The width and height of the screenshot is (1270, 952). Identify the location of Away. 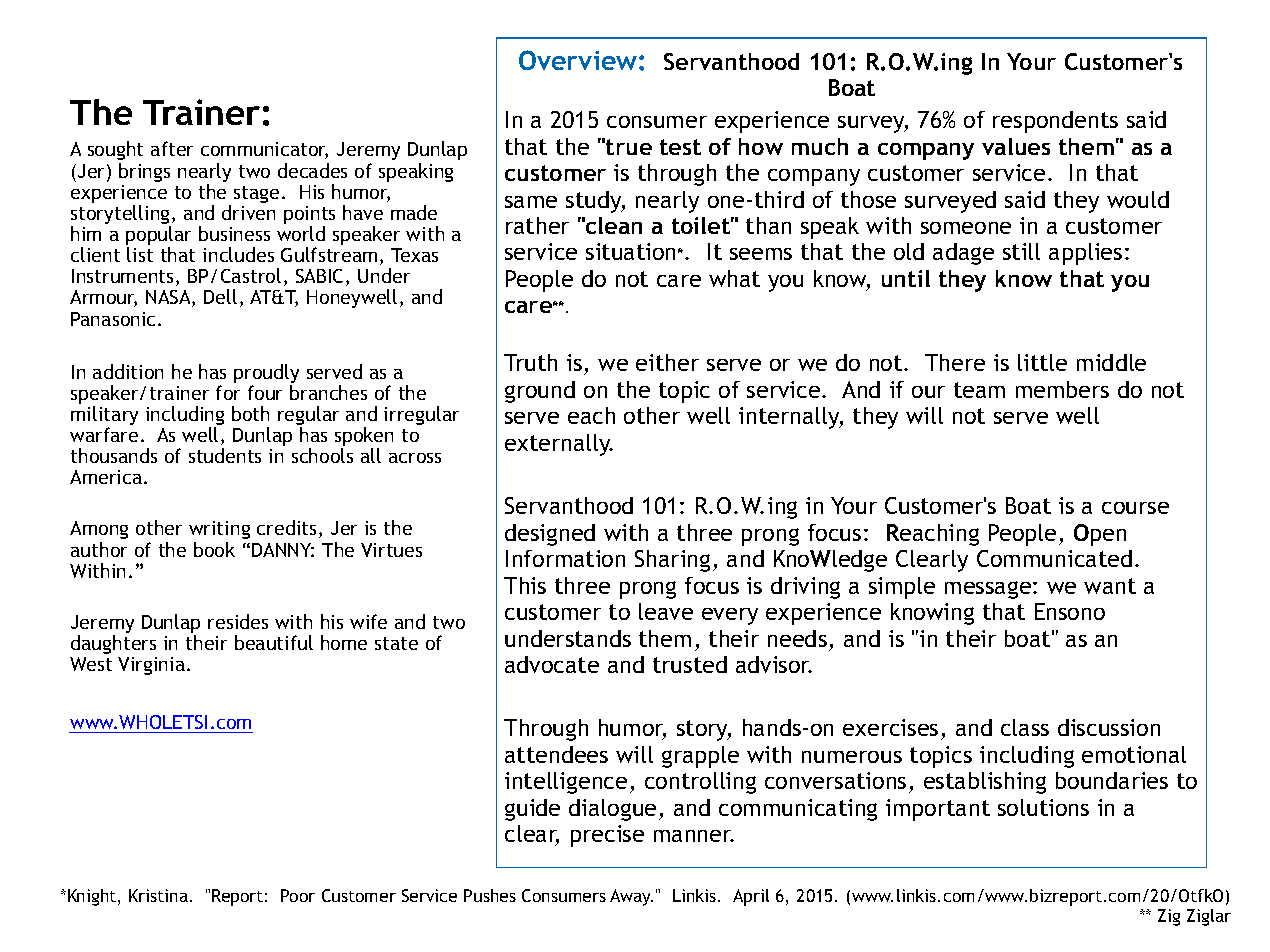
(631, 897).
